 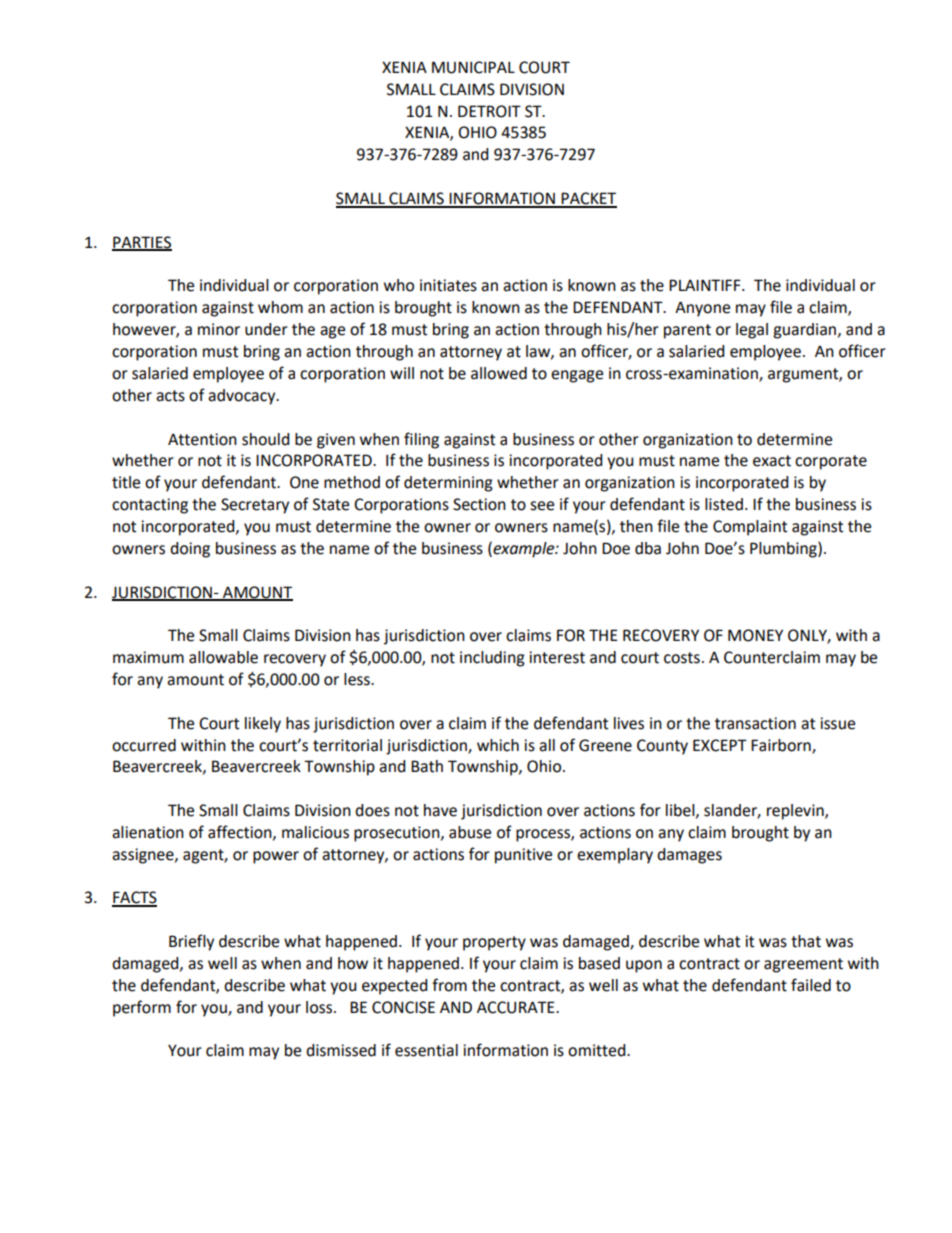 What do you see at coordinates (517, 1007) in the screenshot?
I see `ACCURATE` at bounding box center [517, 1007].
